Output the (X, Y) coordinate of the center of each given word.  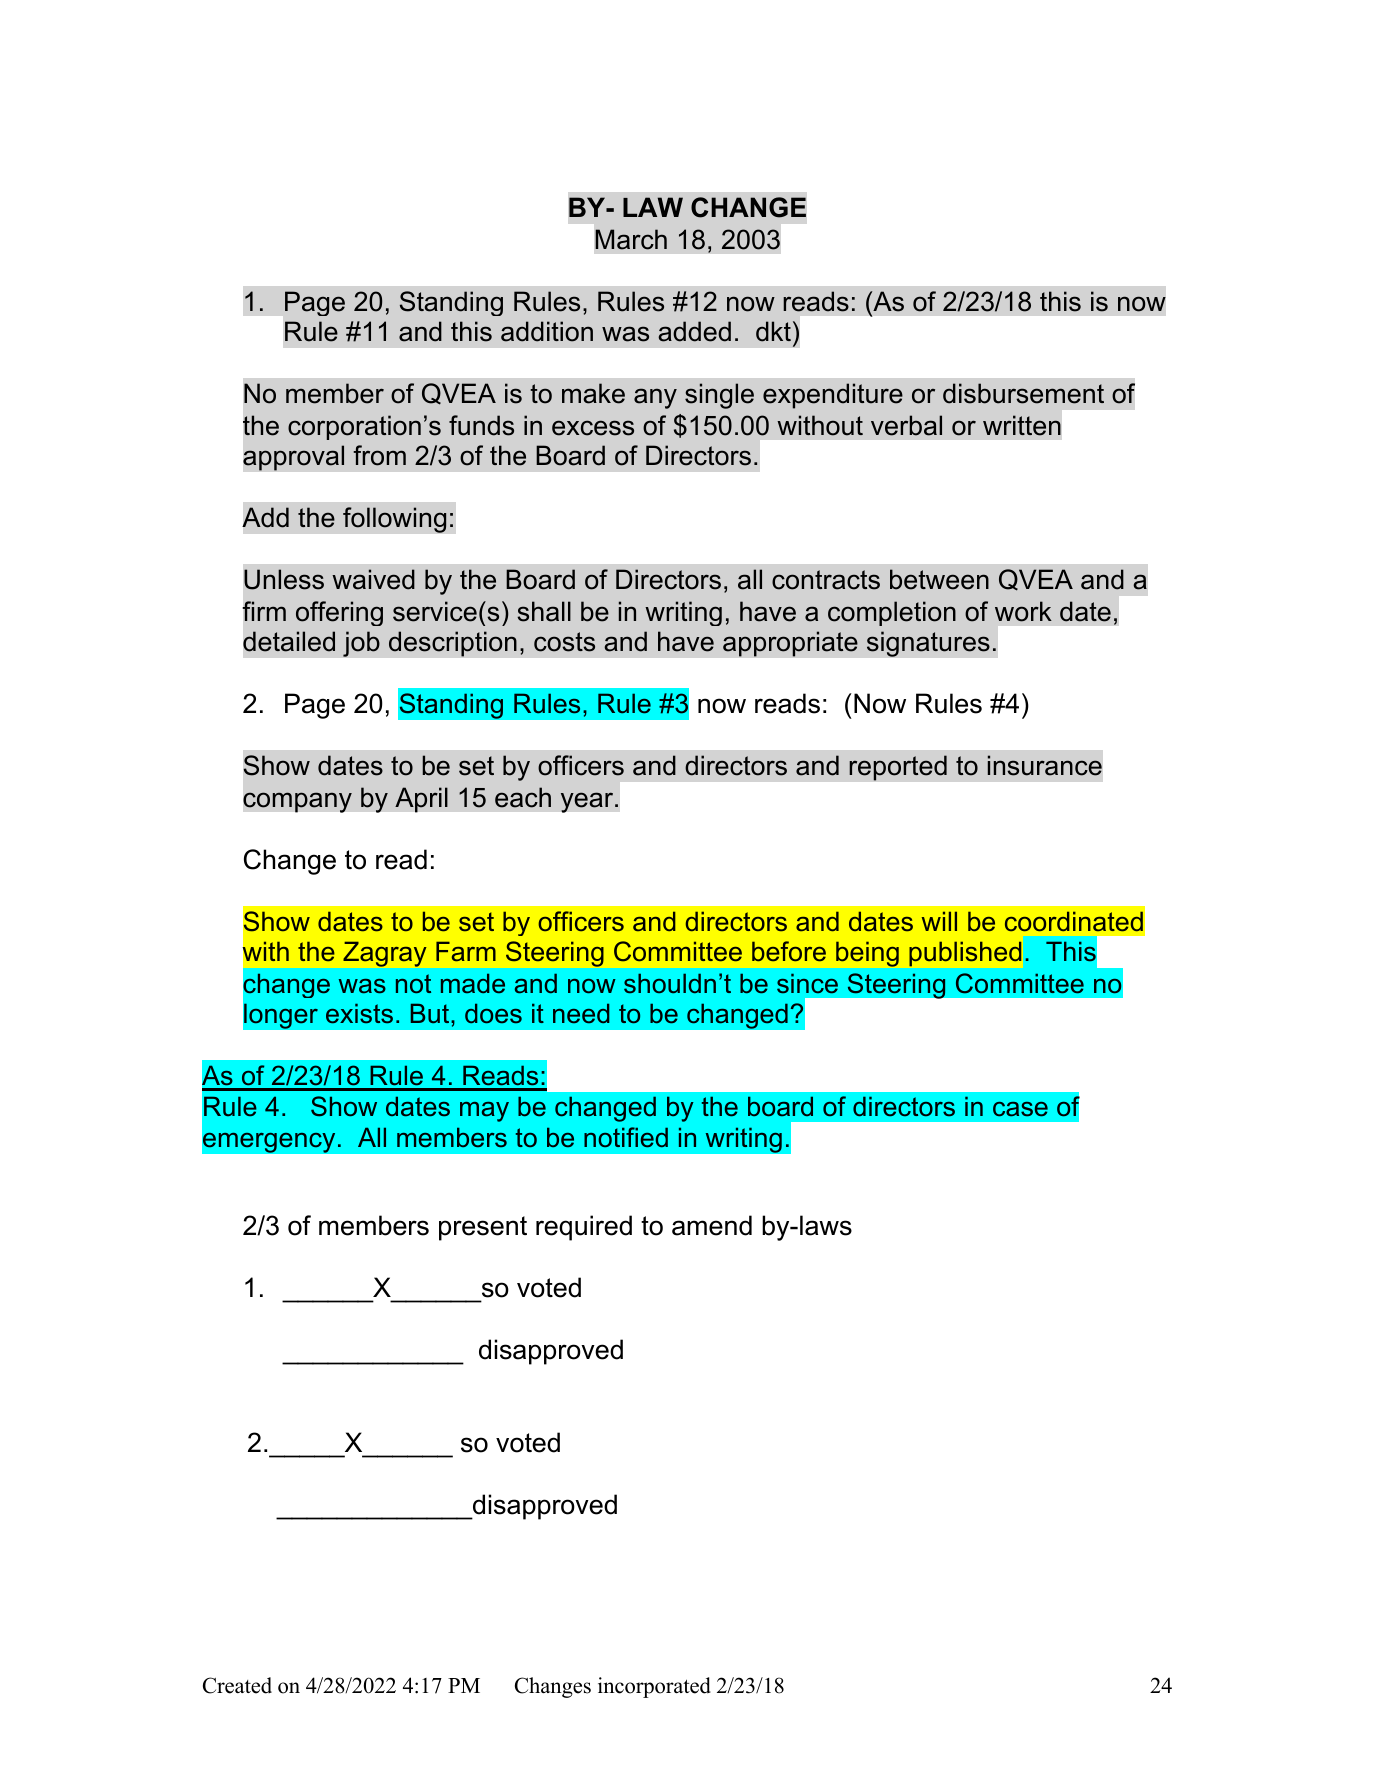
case (1020, 1109)
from (379, 455)
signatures (928, 644)
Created (237, 1685)
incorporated (654, 1687)
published (965, 954)
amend (712, 1225)
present (483, 1228)
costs (564, 642)
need (581, 1013)
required (584, 1228)
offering (339, 613)
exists (359, 1013)
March (631, 239)
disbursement (1023, 393)
